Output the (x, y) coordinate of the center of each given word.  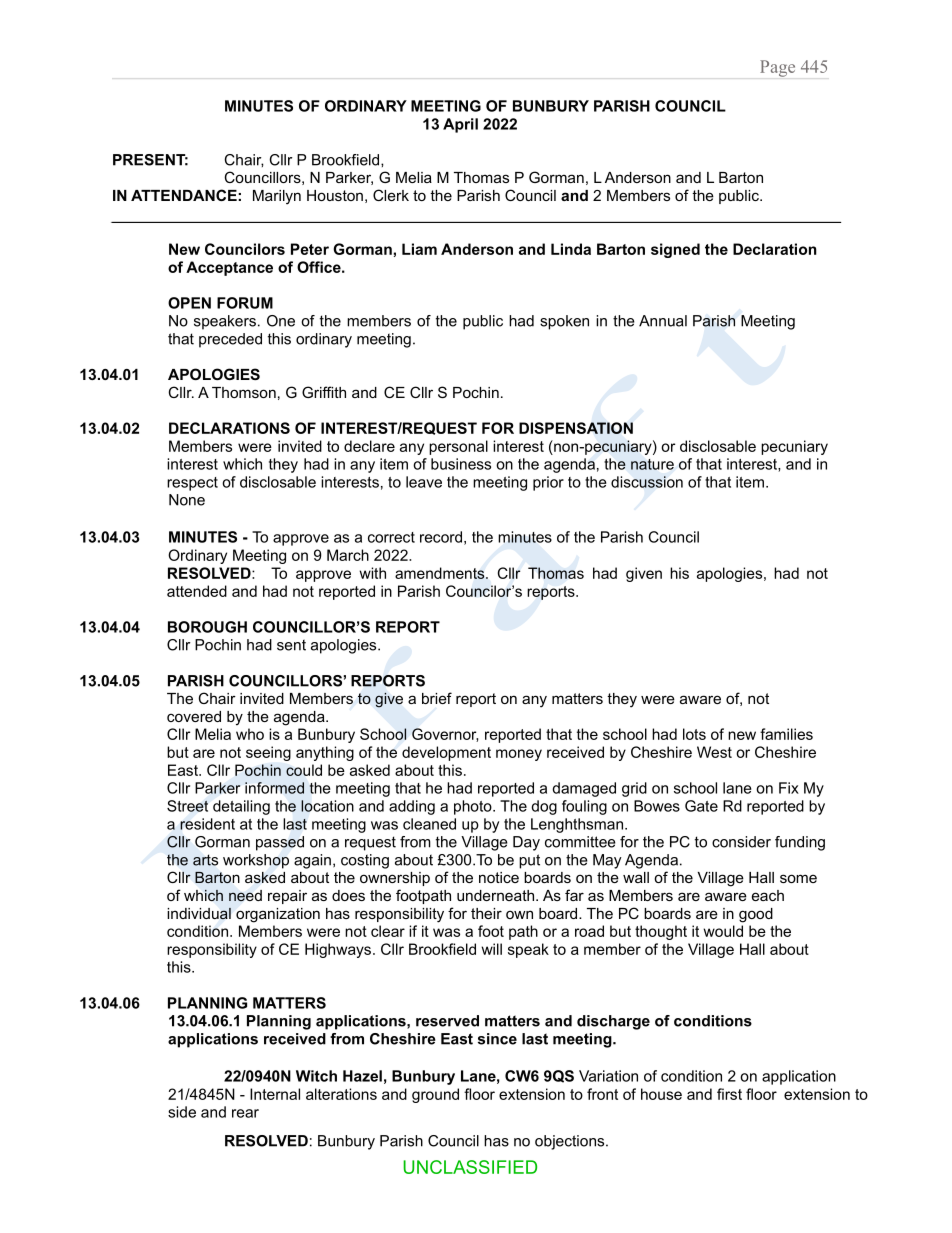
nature (652, 464)
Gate (701, 806)
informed (274, 788)
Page (777, 68)
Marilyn (277, 197)
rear (245, 1113)
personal (458, 447)
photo (474, 807)
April (460, 125)
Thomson (244, 392)
